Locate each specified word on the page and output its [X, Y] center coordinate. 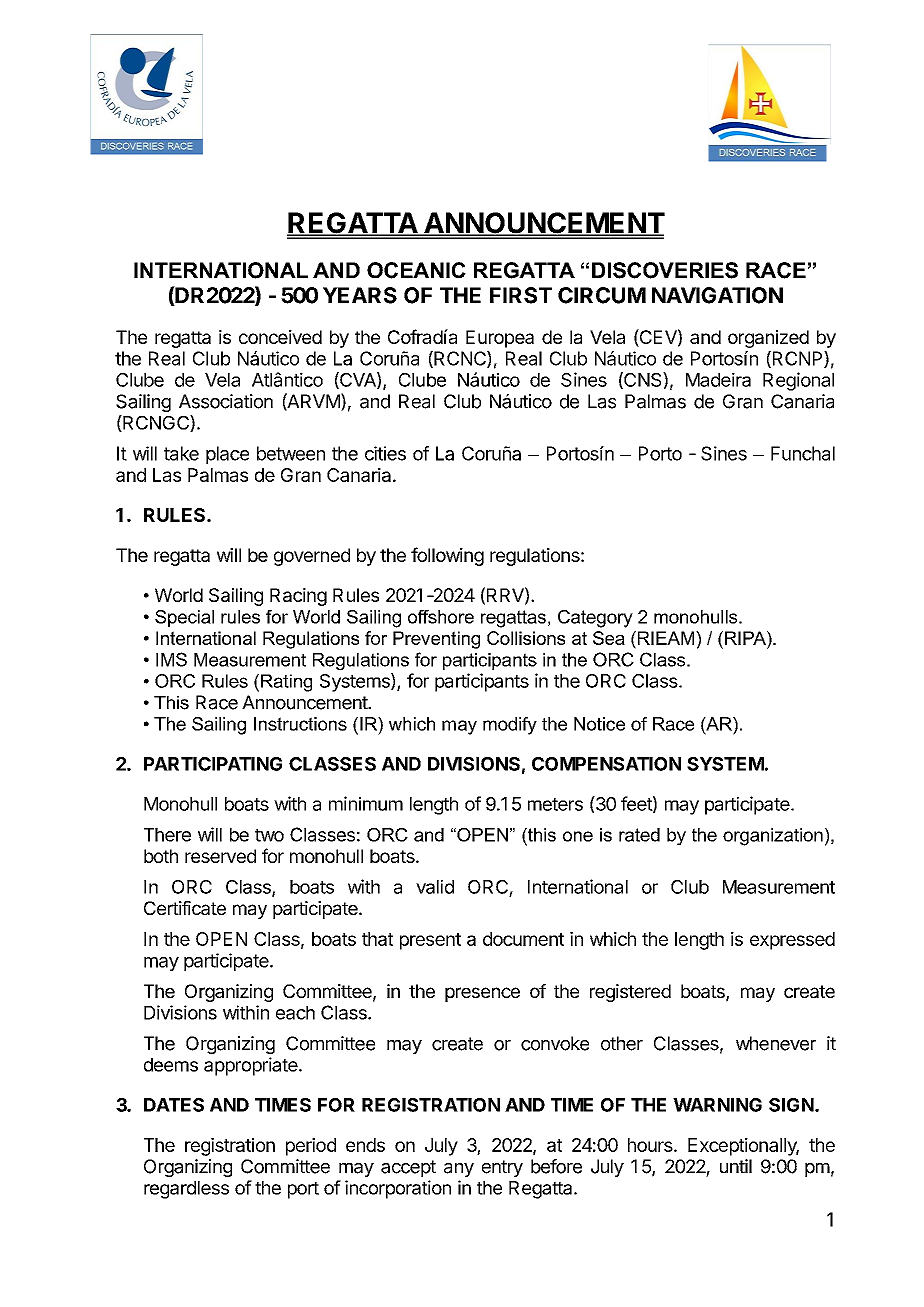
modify [510, 726]
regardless [186, 1190]
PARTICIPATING [213, 764]
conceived [280, 337]
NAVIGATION [717, 295]
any [459, 1170]
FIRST [521, 295]
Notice [599, 724]
